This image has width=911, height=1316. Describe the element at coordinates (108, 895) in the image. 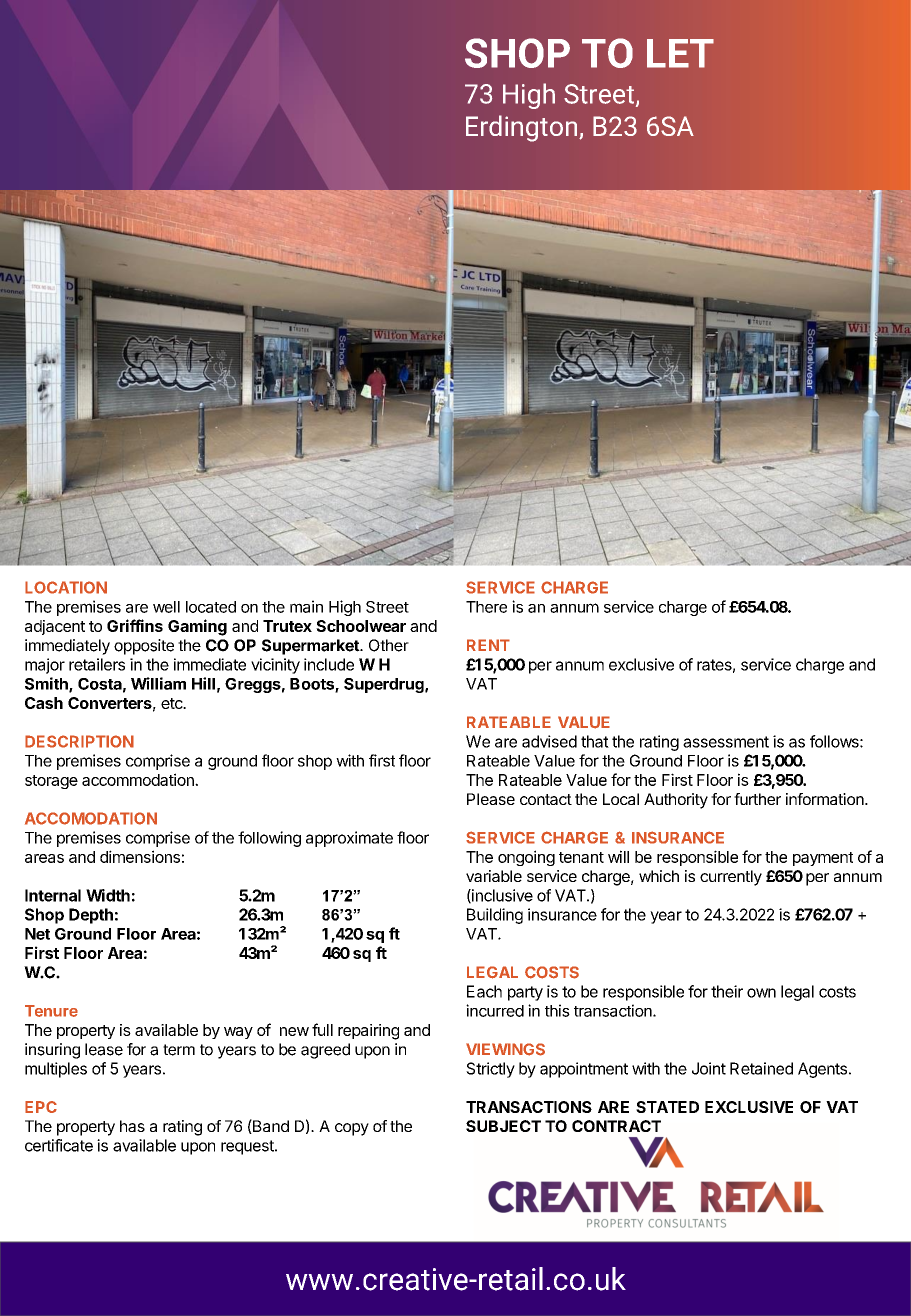

I see `Width` at that location.
